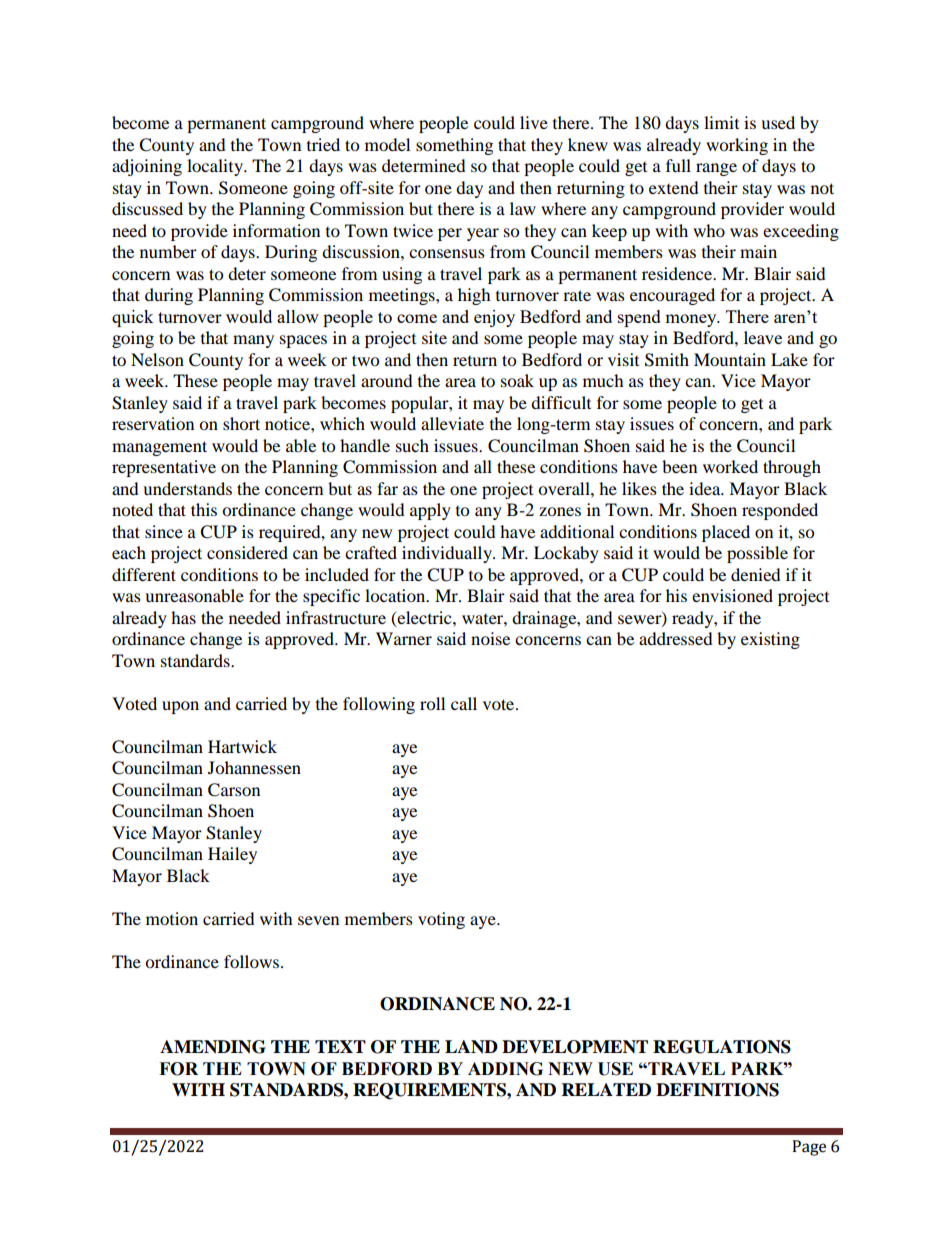  Describe the element at coordinates (730, 359) in the image. I see `Mountain` at that location.
